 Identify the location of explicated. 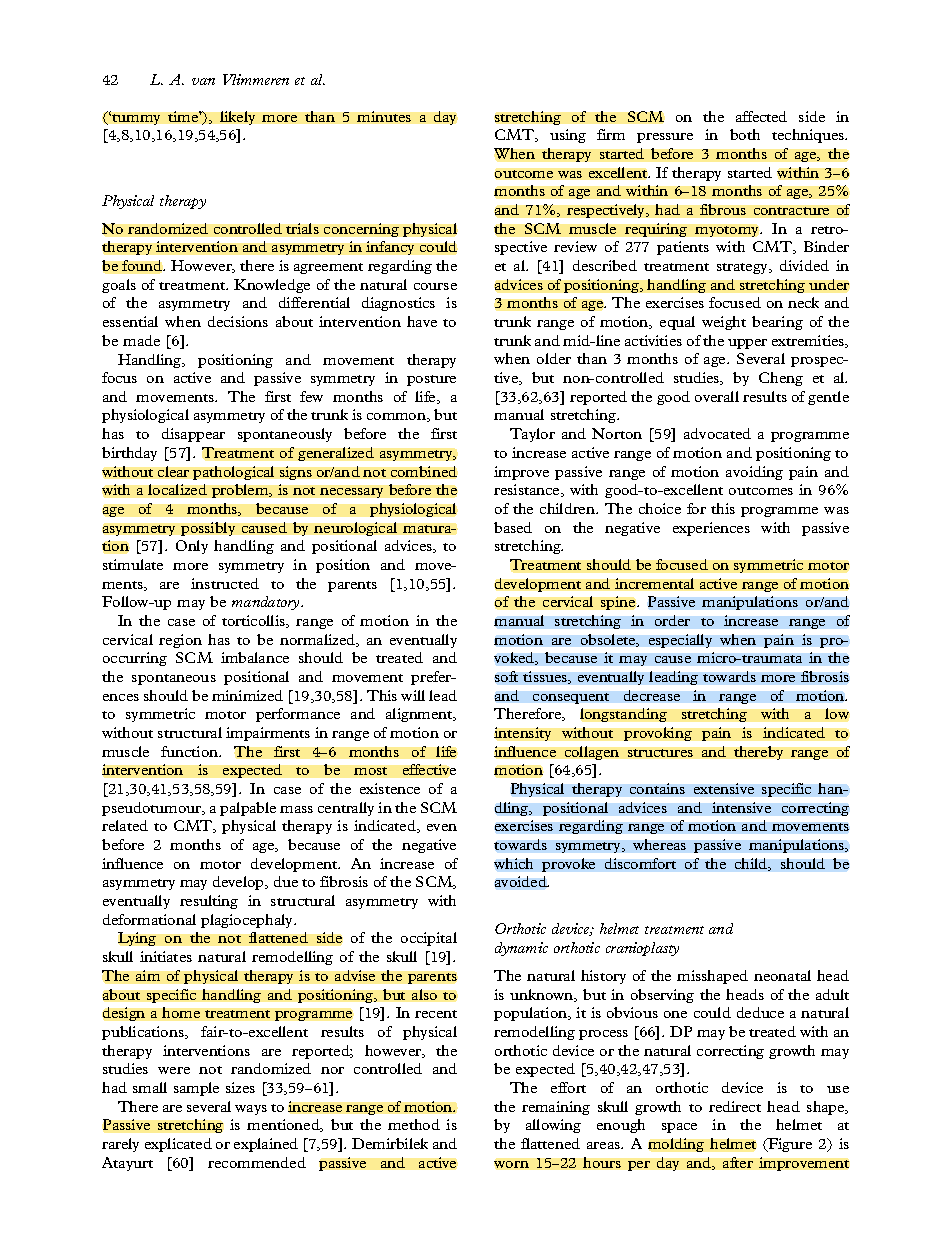
(178, 1145).
